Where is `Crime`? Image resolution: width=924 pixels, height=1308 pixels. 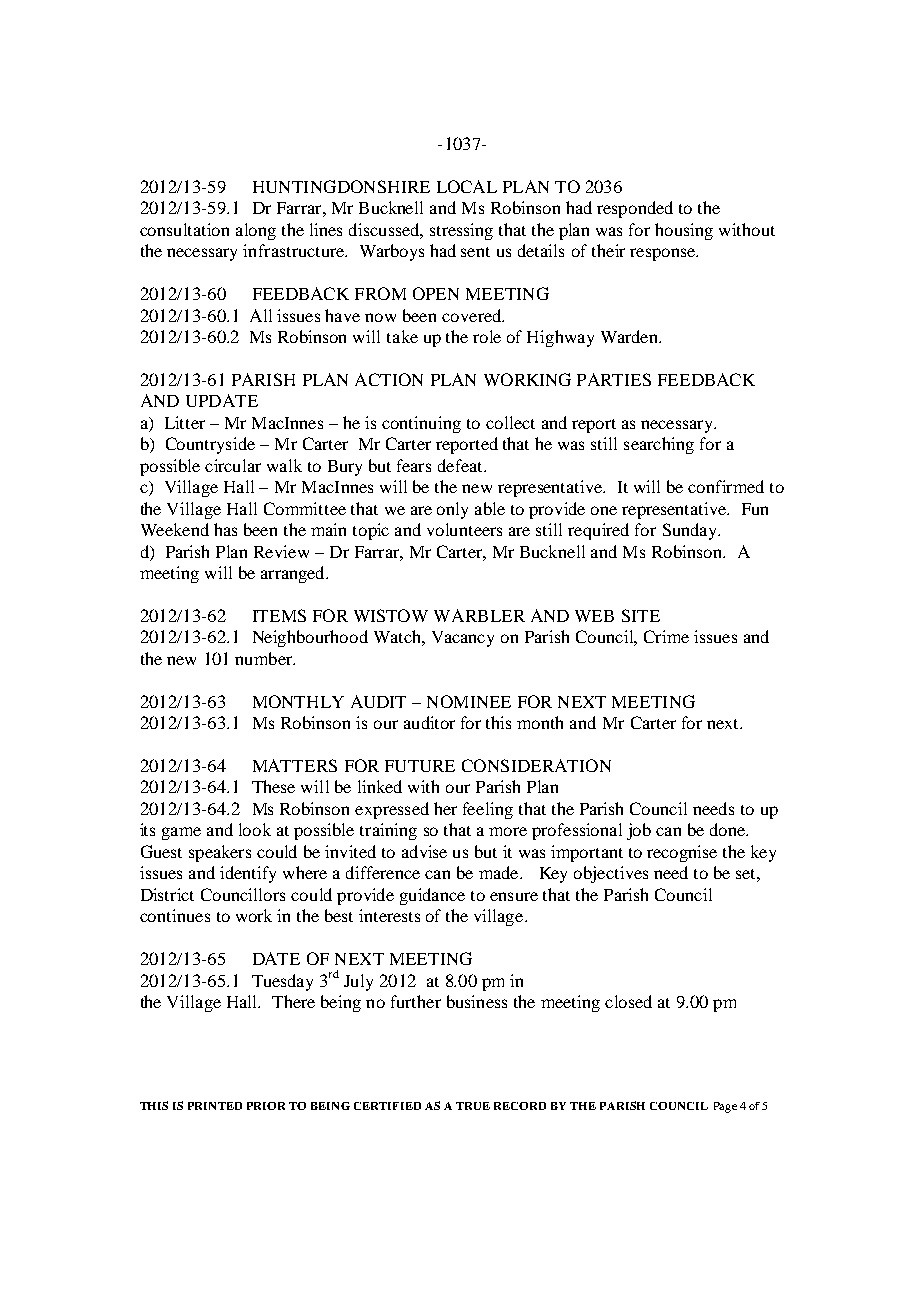
Crime is located at coordinates (666, 636).
